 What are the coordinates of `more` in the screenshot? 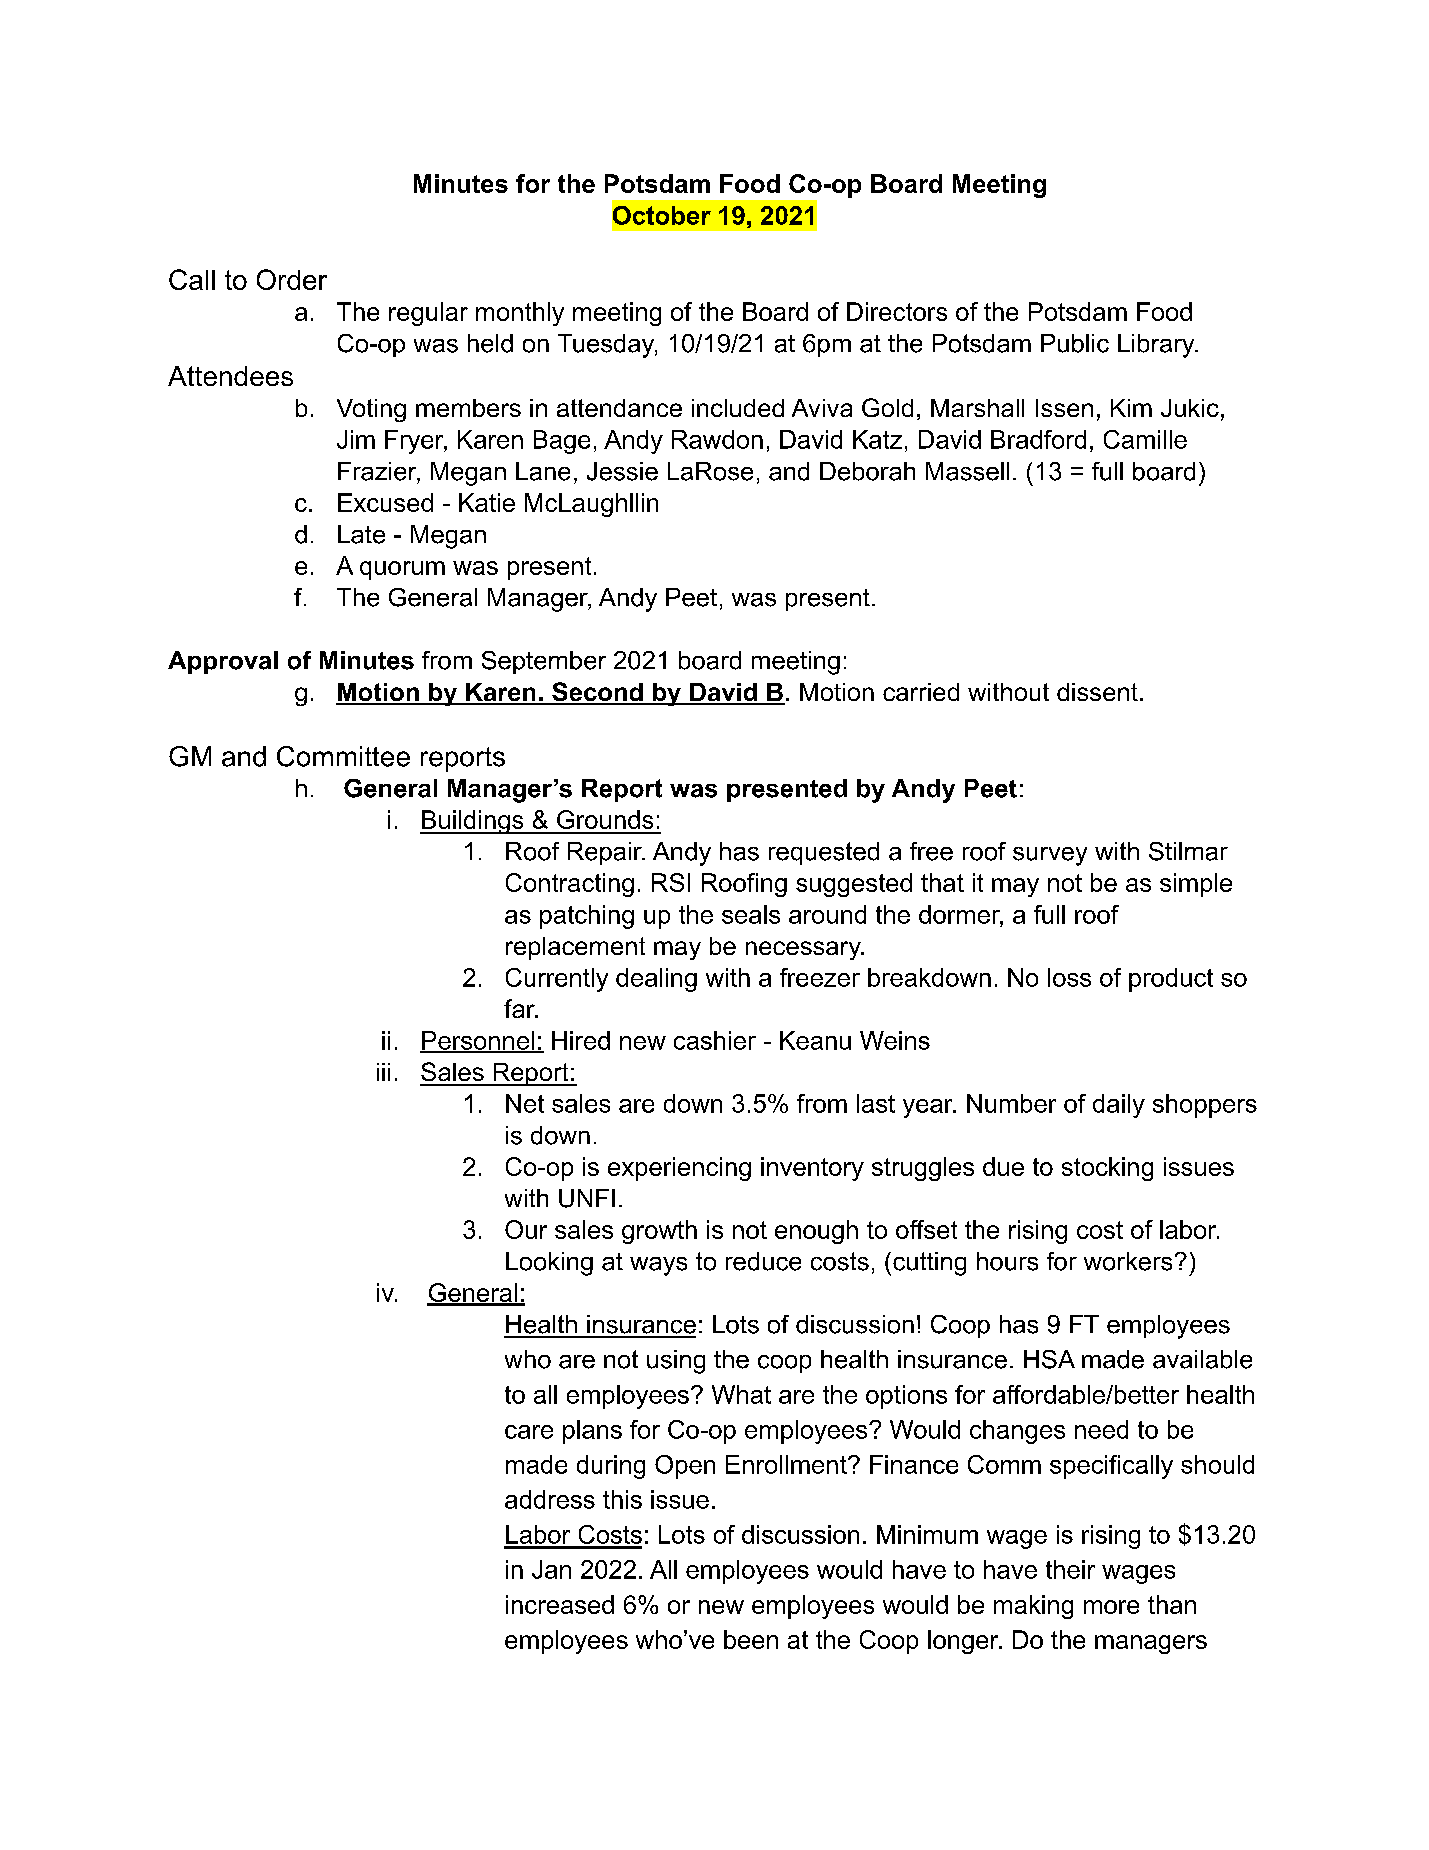 It's located at (1111, 1607).
